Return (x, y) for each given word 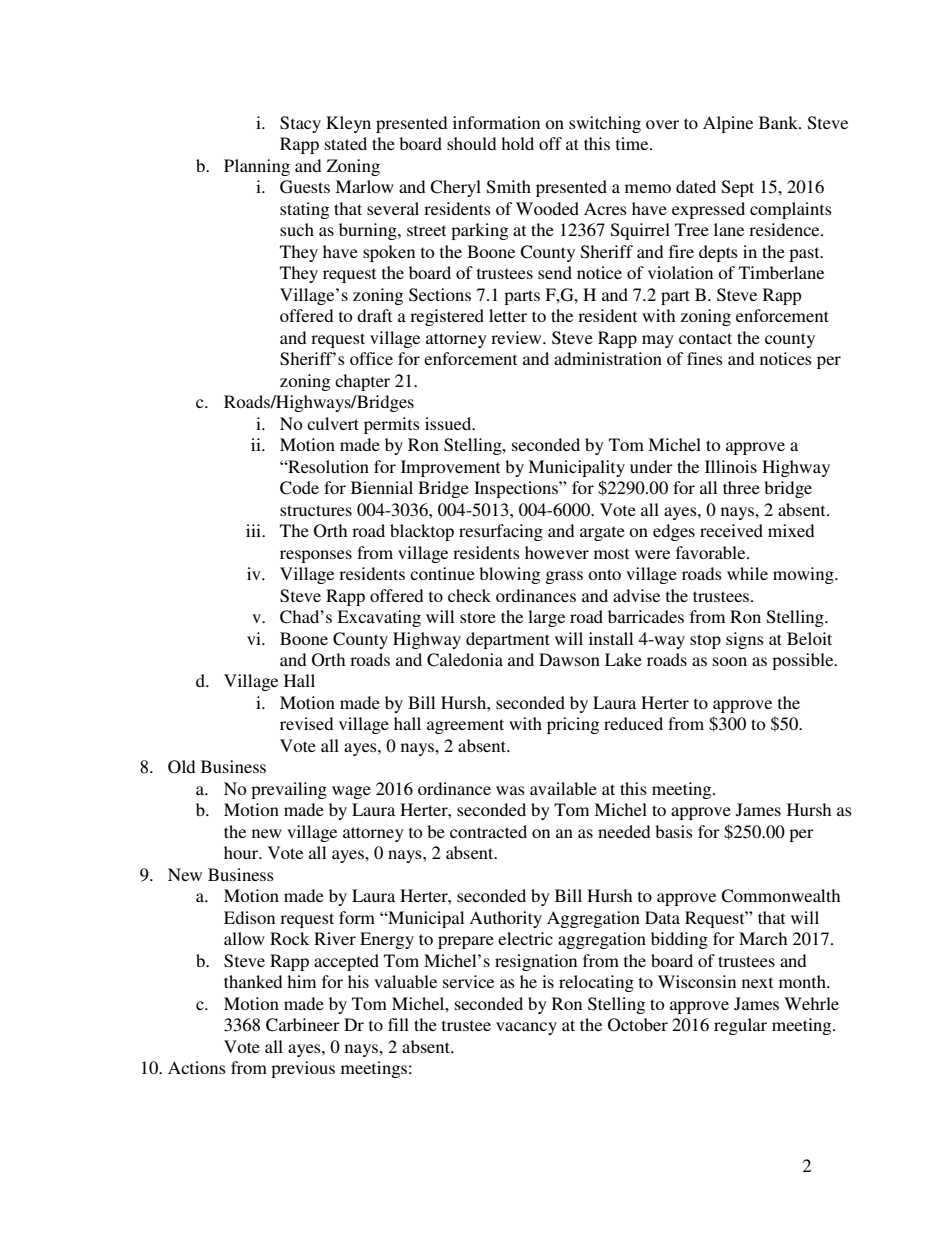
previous (303, 1069)
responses (316, 556)
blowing (509, 575)
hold (517, 143)
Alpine (728, 124)
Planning (257, 167)
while (747, 573)
